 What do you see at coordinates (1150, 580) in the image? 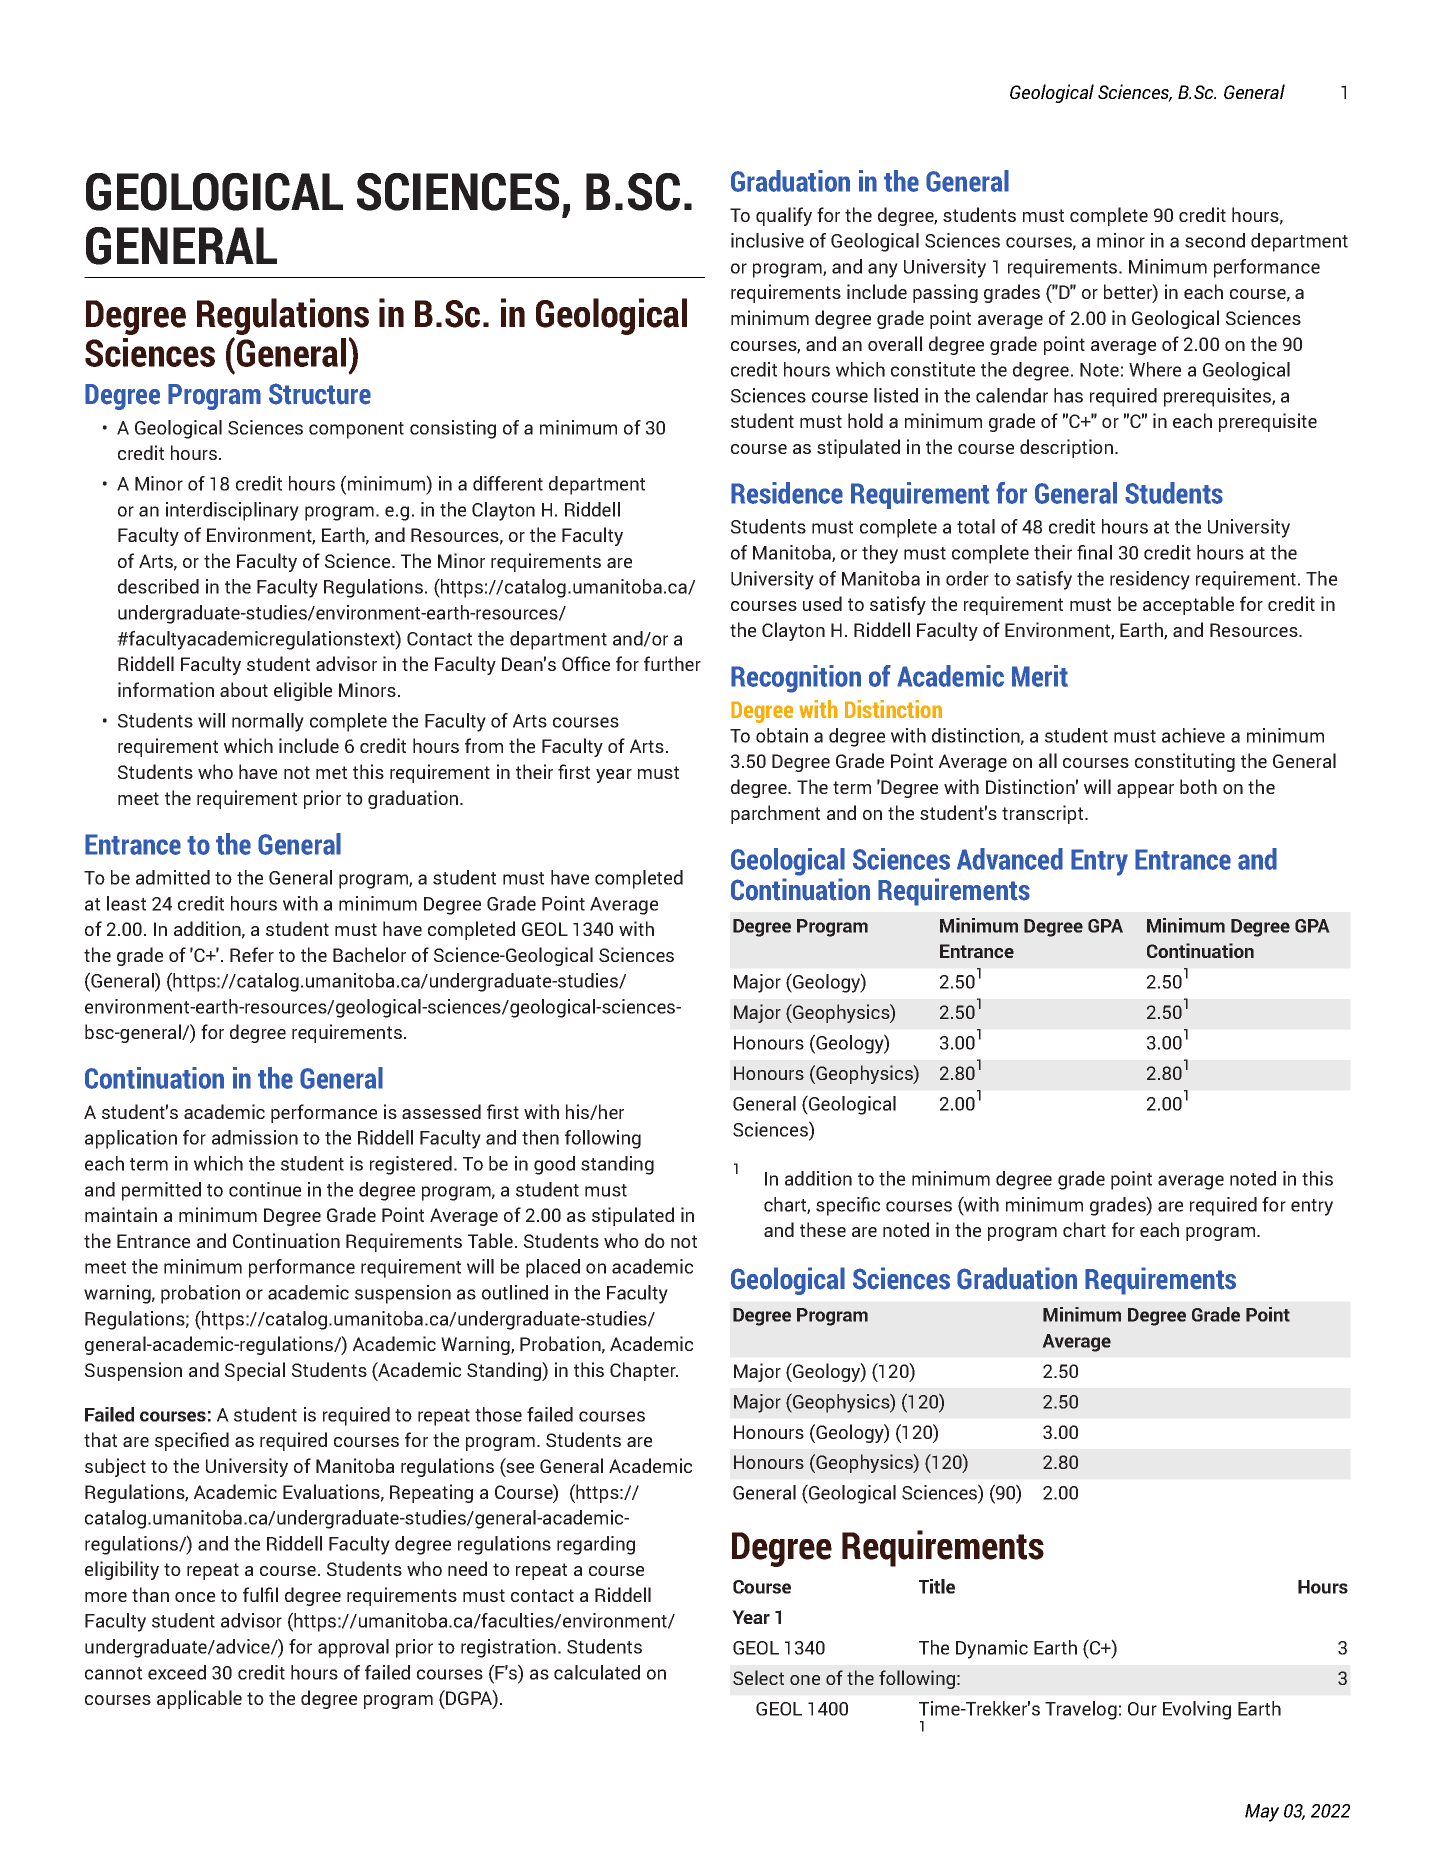
I see `residency` at bounding box center [1150, 580].
